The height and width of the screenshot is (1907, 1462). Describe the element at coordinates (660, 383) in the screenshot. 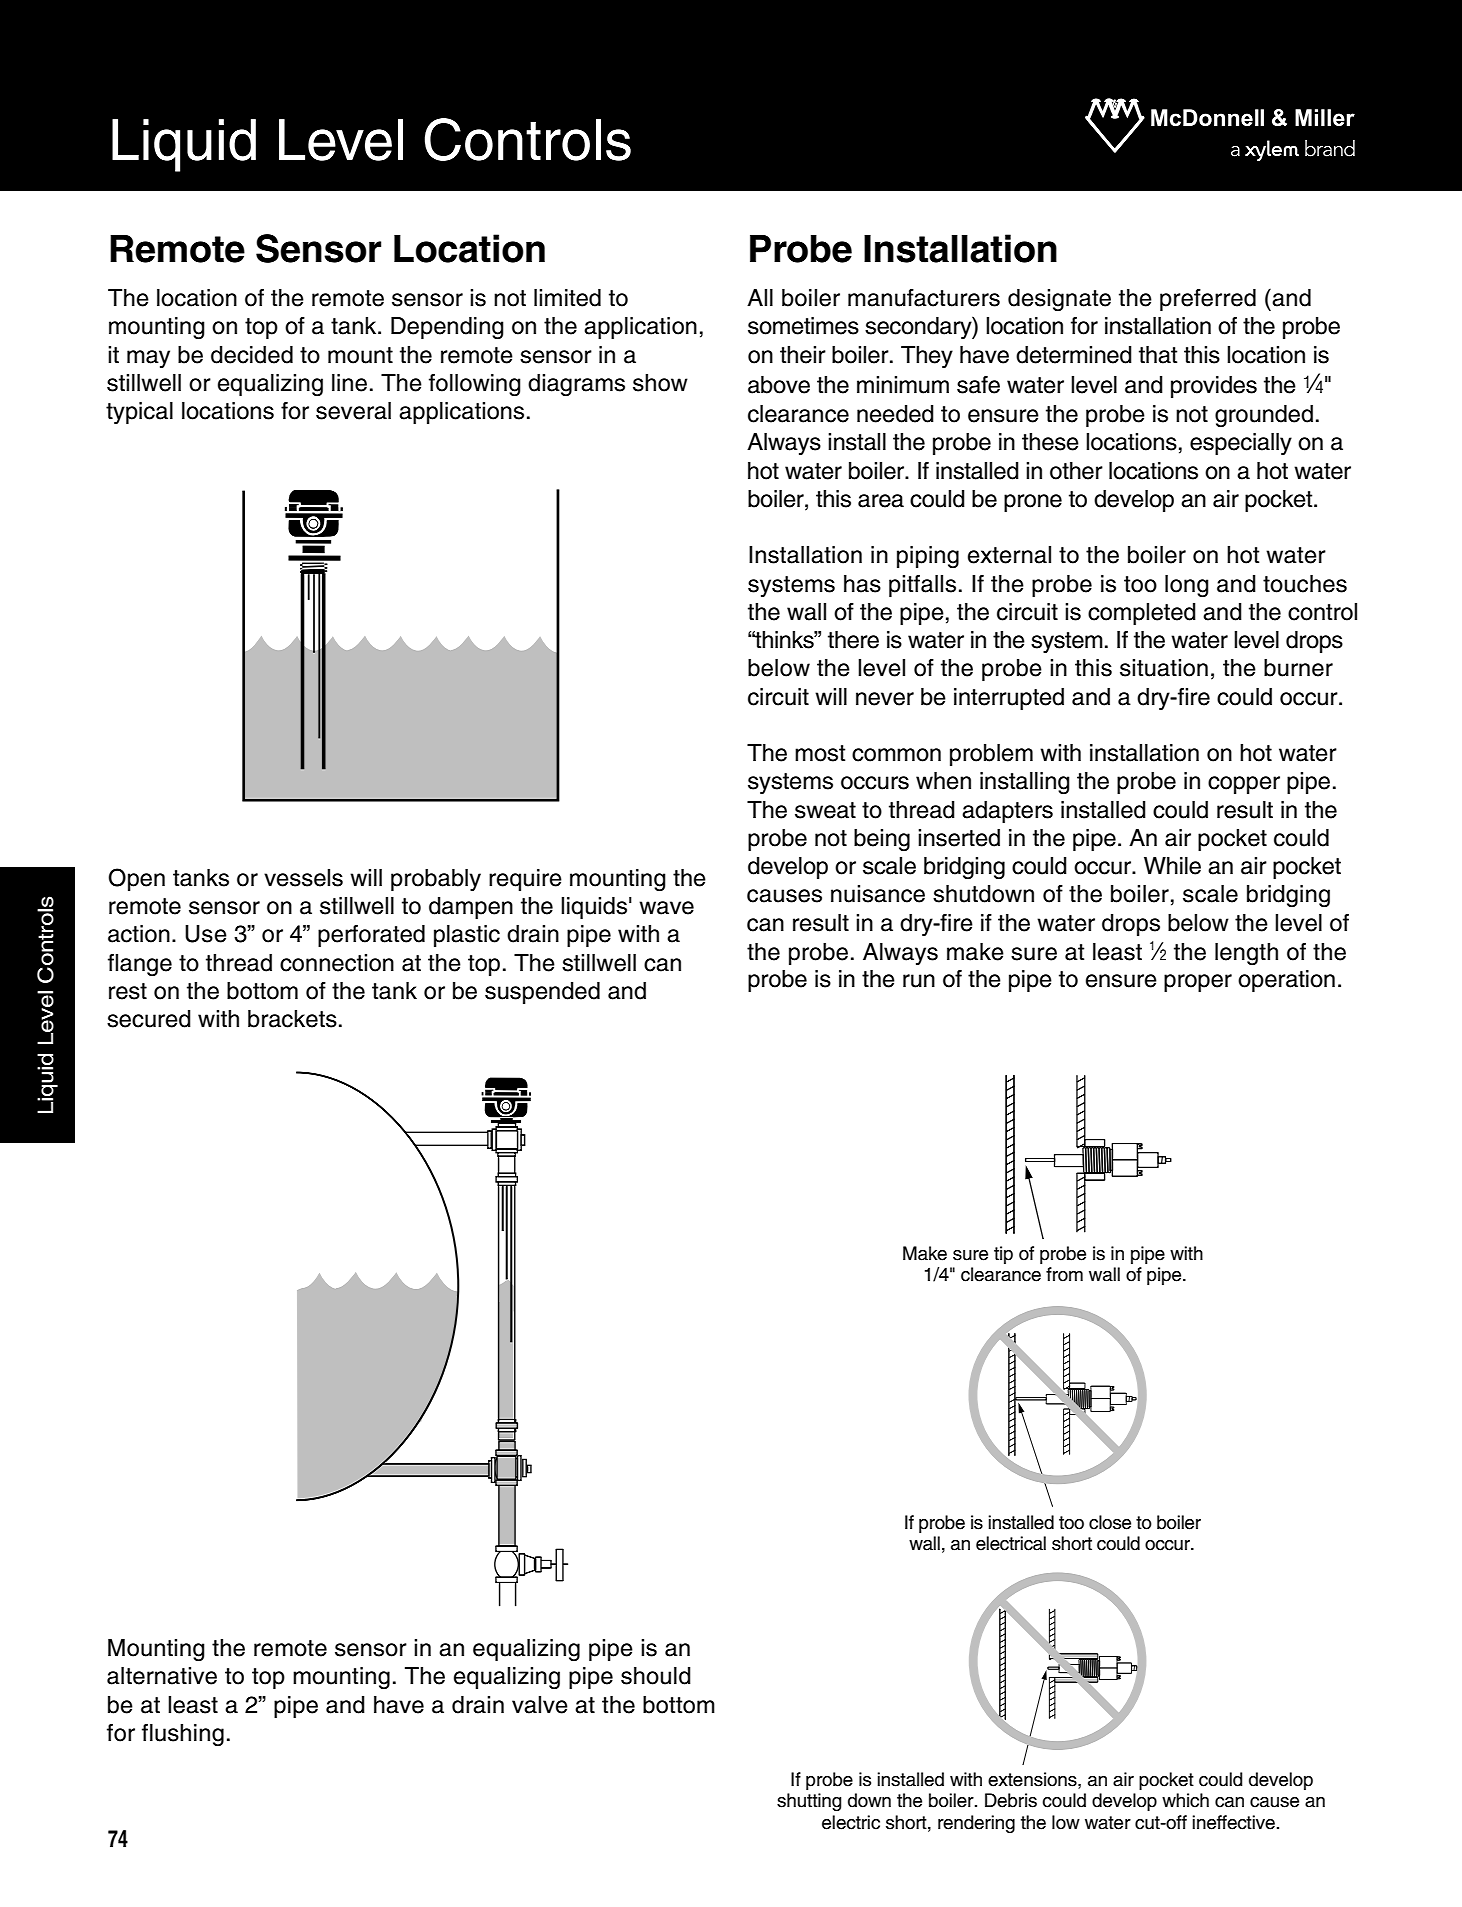

I see `show` at that location.
